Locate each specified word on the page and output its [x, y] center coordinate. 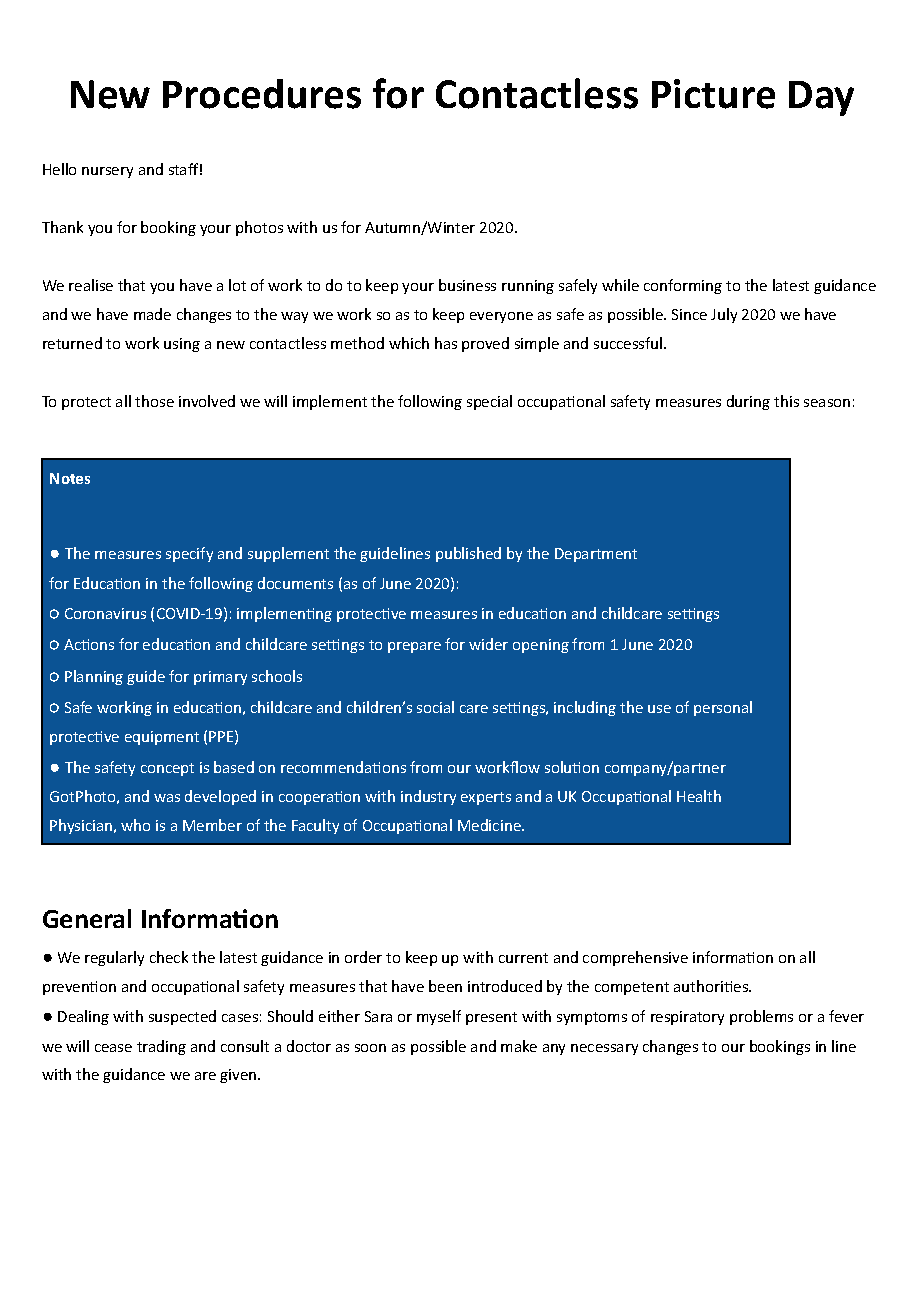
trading [161, 1047]
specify [189, 554]
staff [185, 169]
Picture [713, 94]
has [446, 343]
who [135, 825]
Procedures [262, 94]
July [724, 315]
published [468, 554]
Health [699, 796]
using [182, 345]
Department [596, 555]
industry [428, 797]
